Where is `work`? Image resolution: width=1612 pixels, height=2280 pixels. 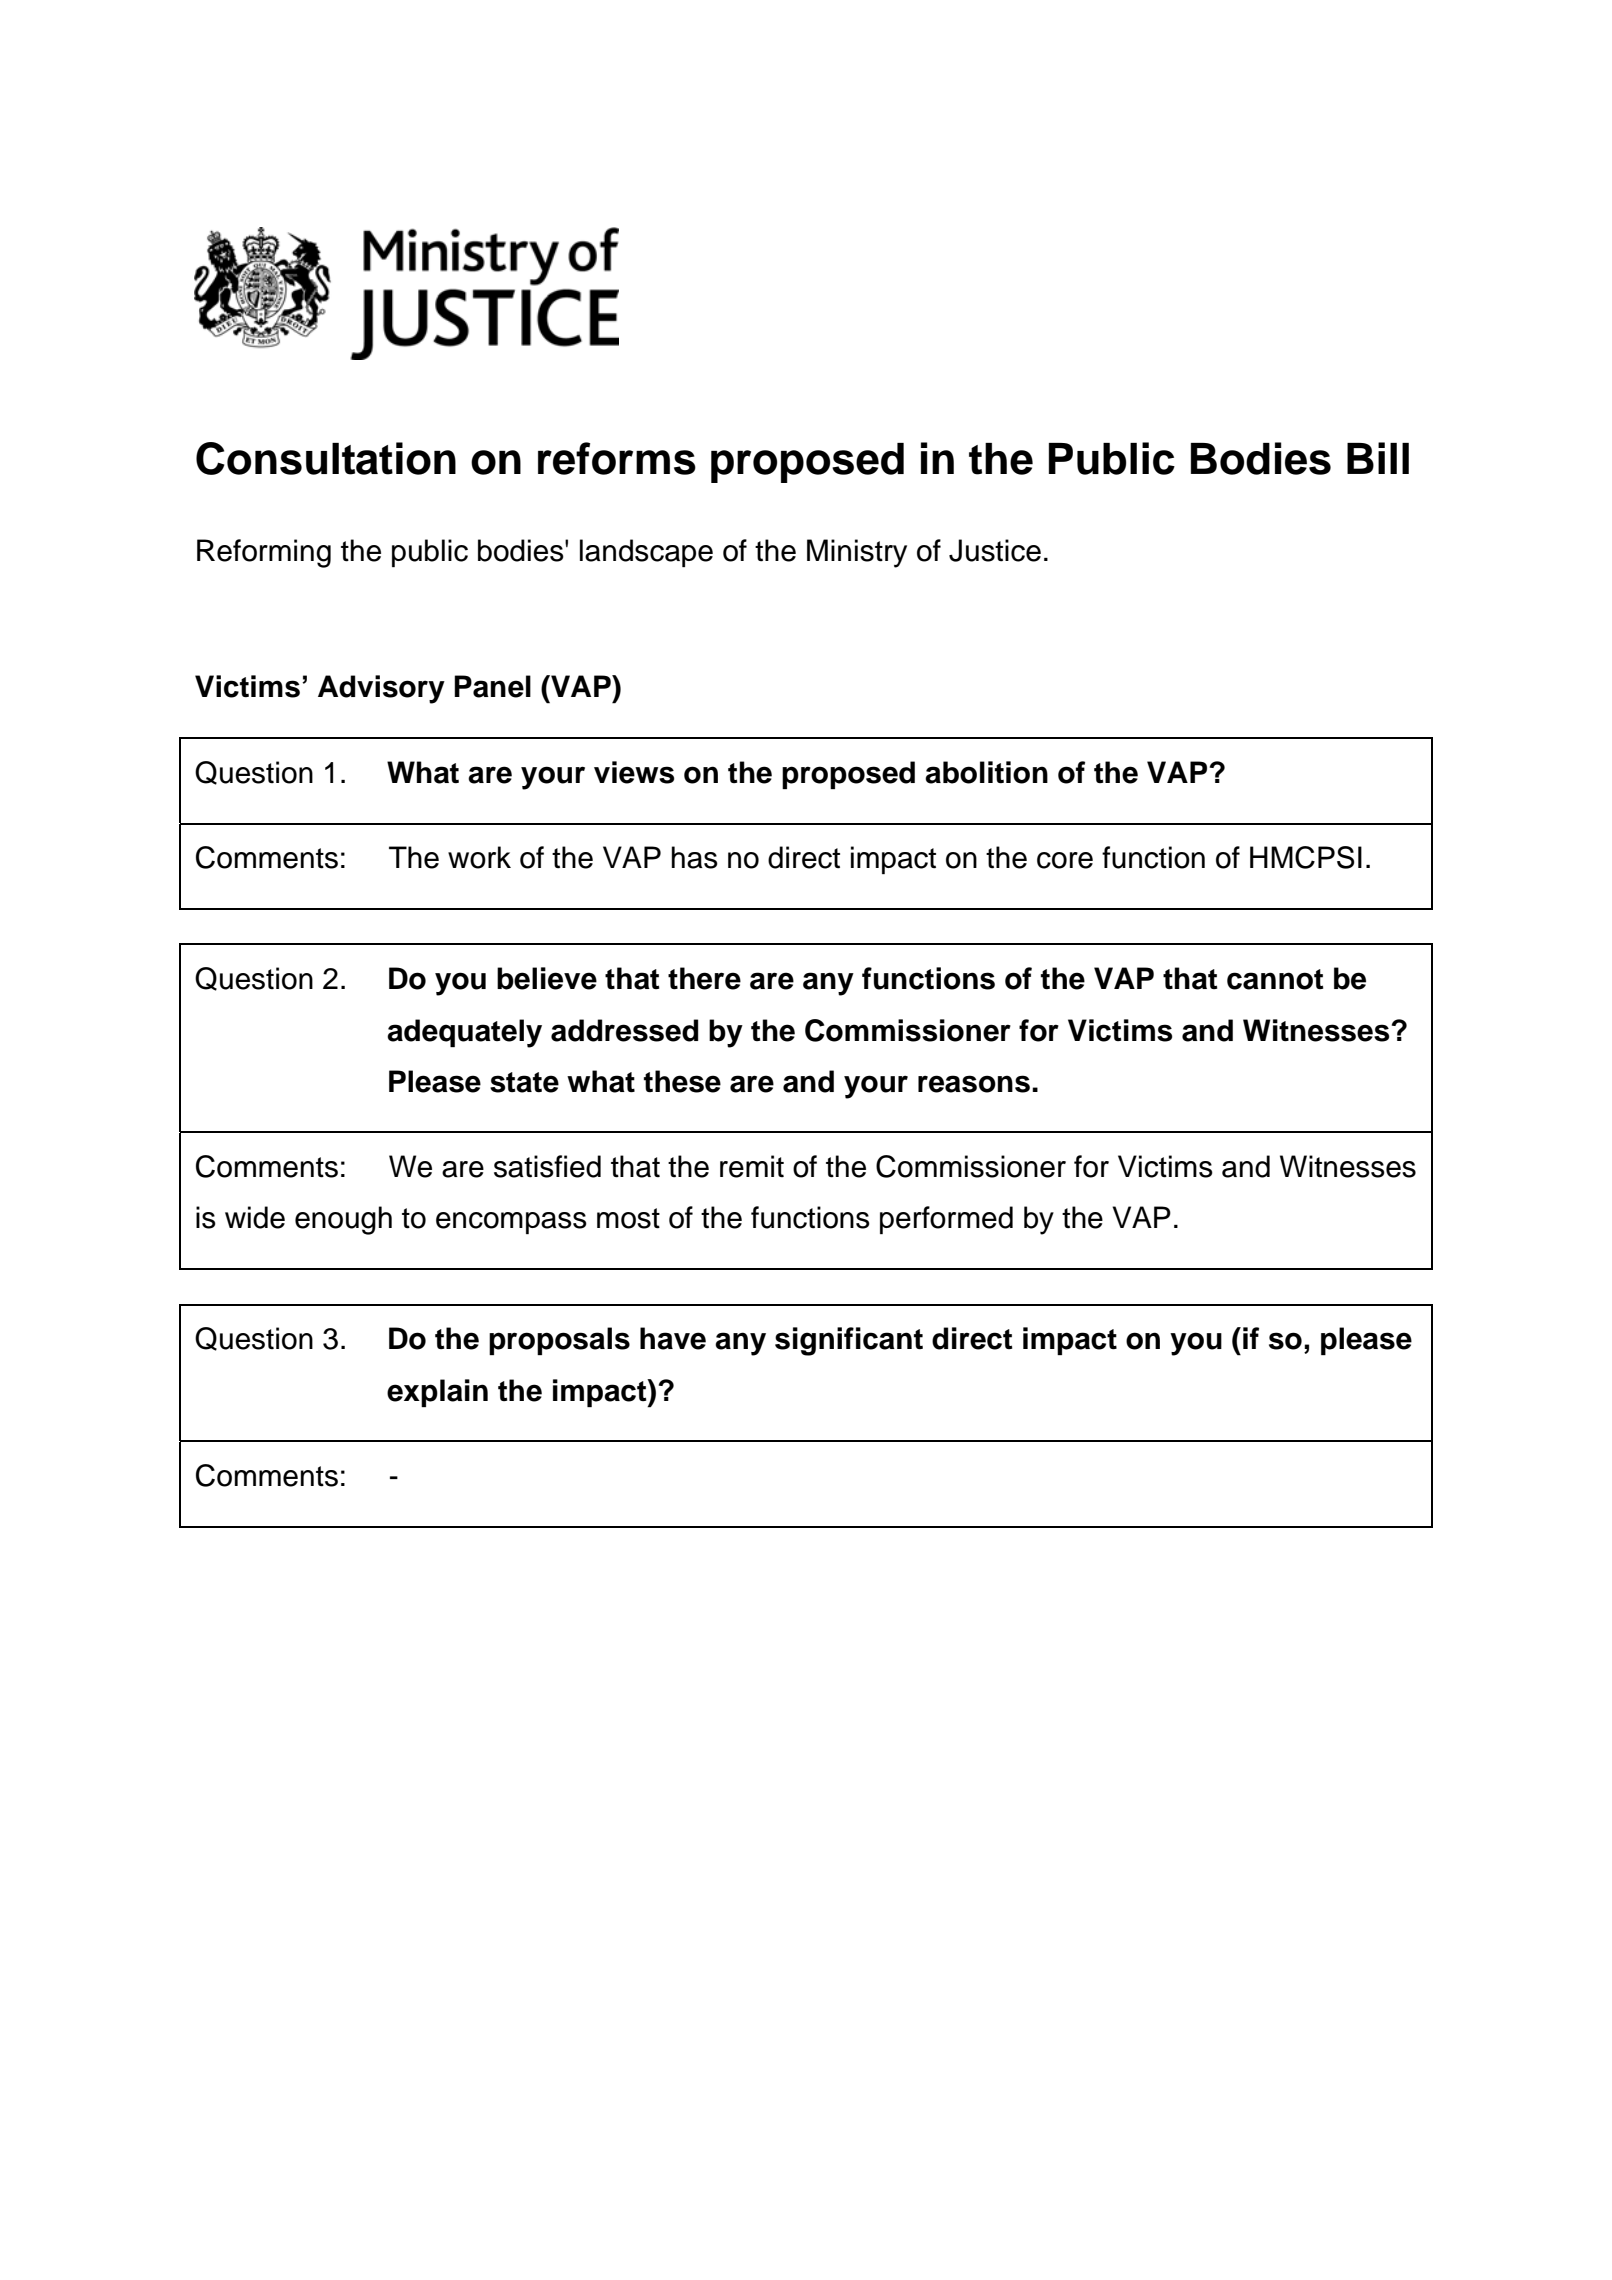 work is located at coordinates (479, 857).
